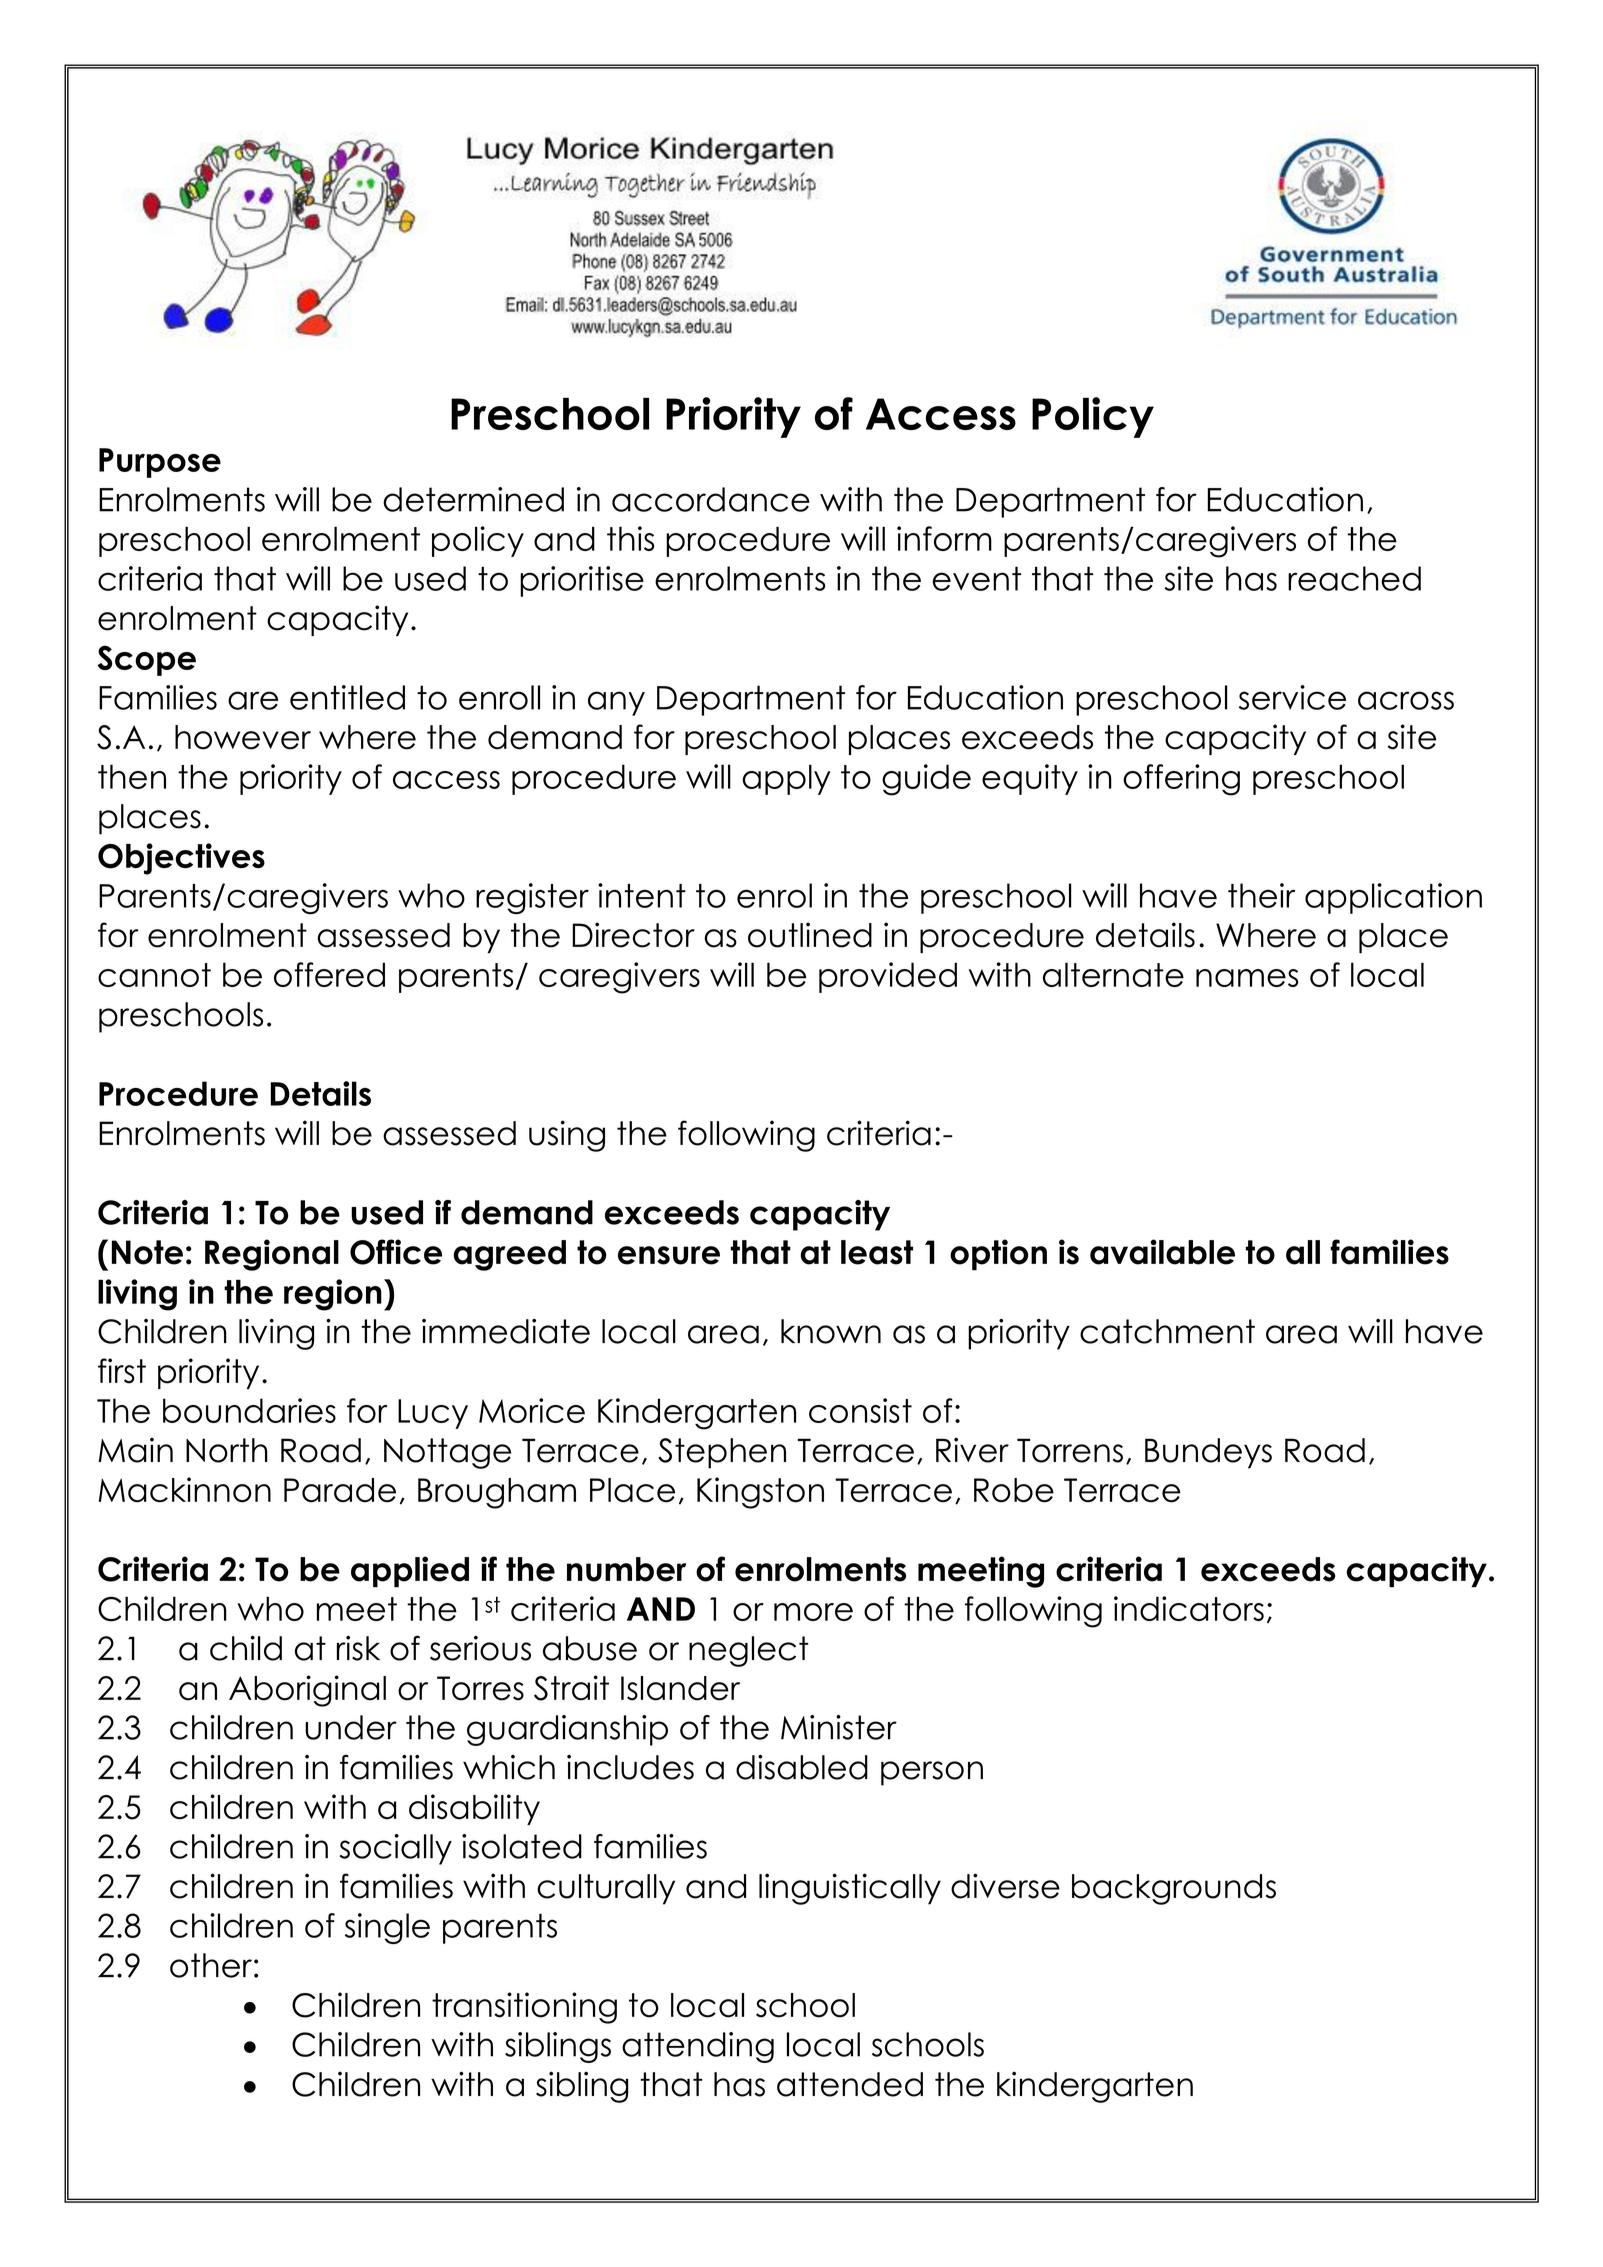  I want to click on ensure, so click(669, 1255).
